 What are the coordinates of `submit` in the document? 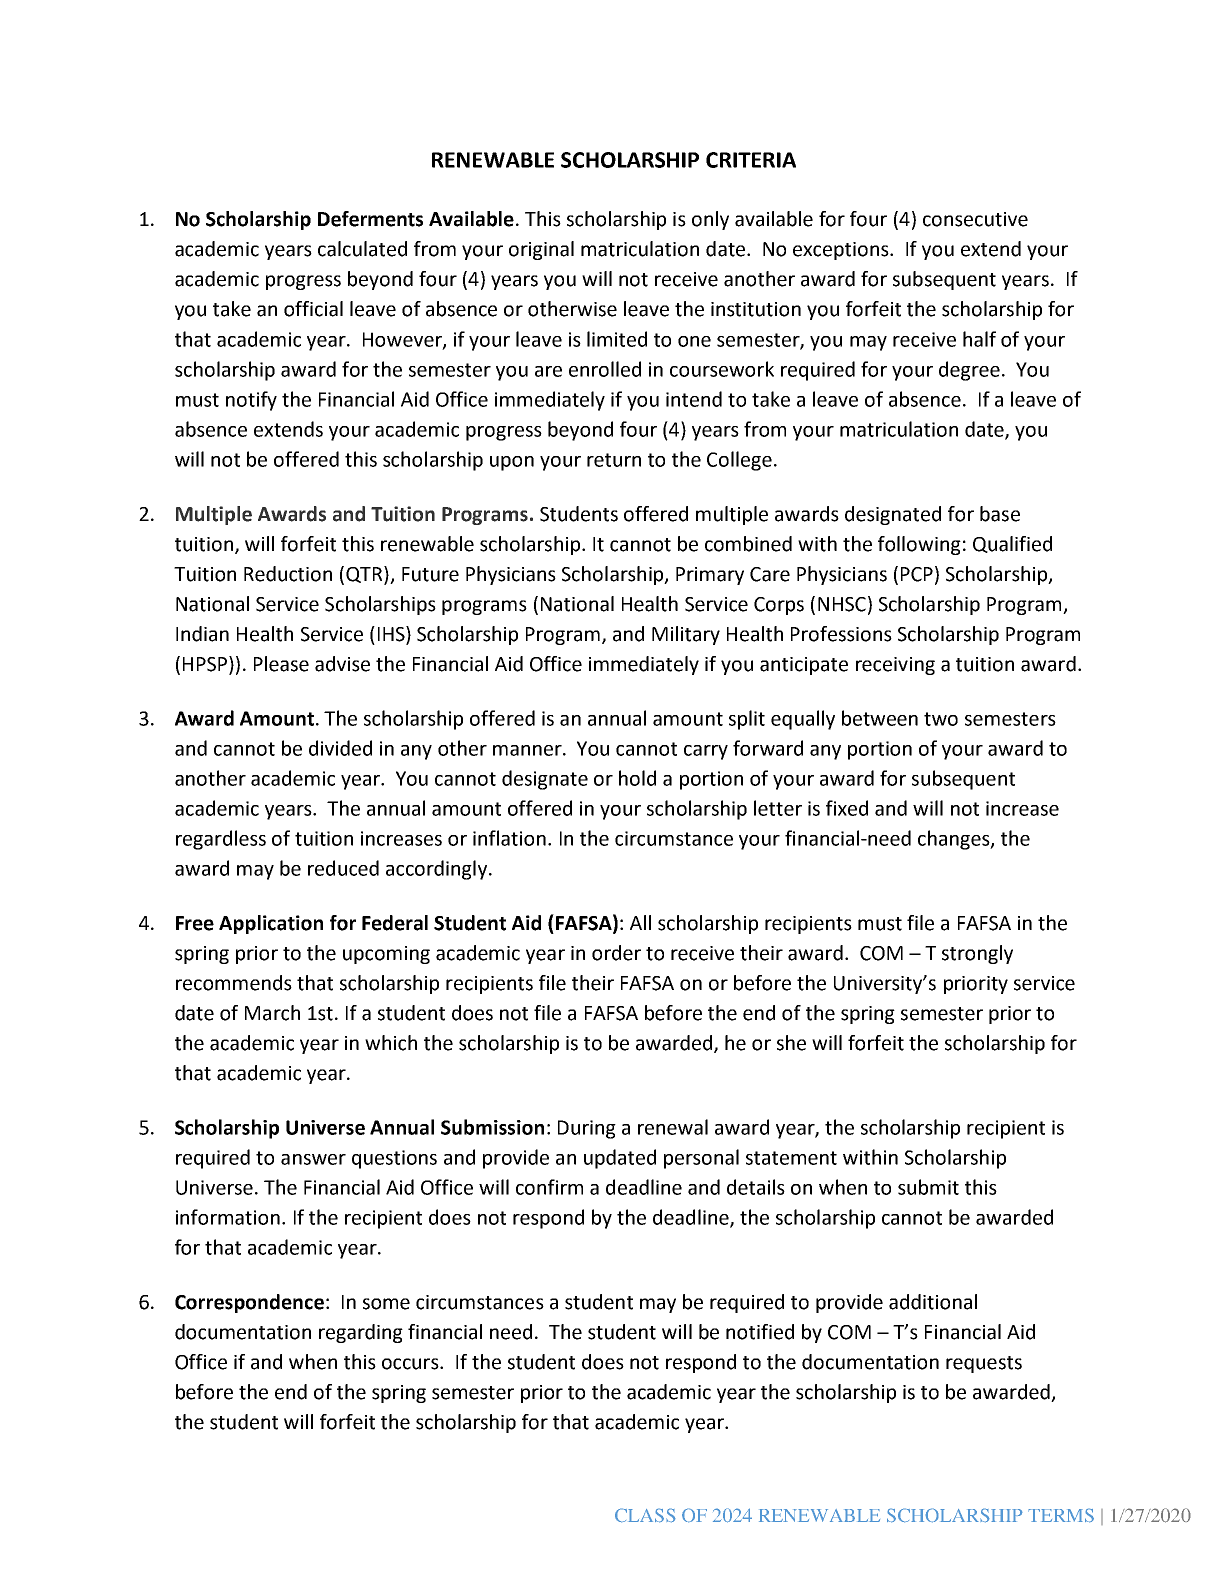 It's located at (928, 1187).
